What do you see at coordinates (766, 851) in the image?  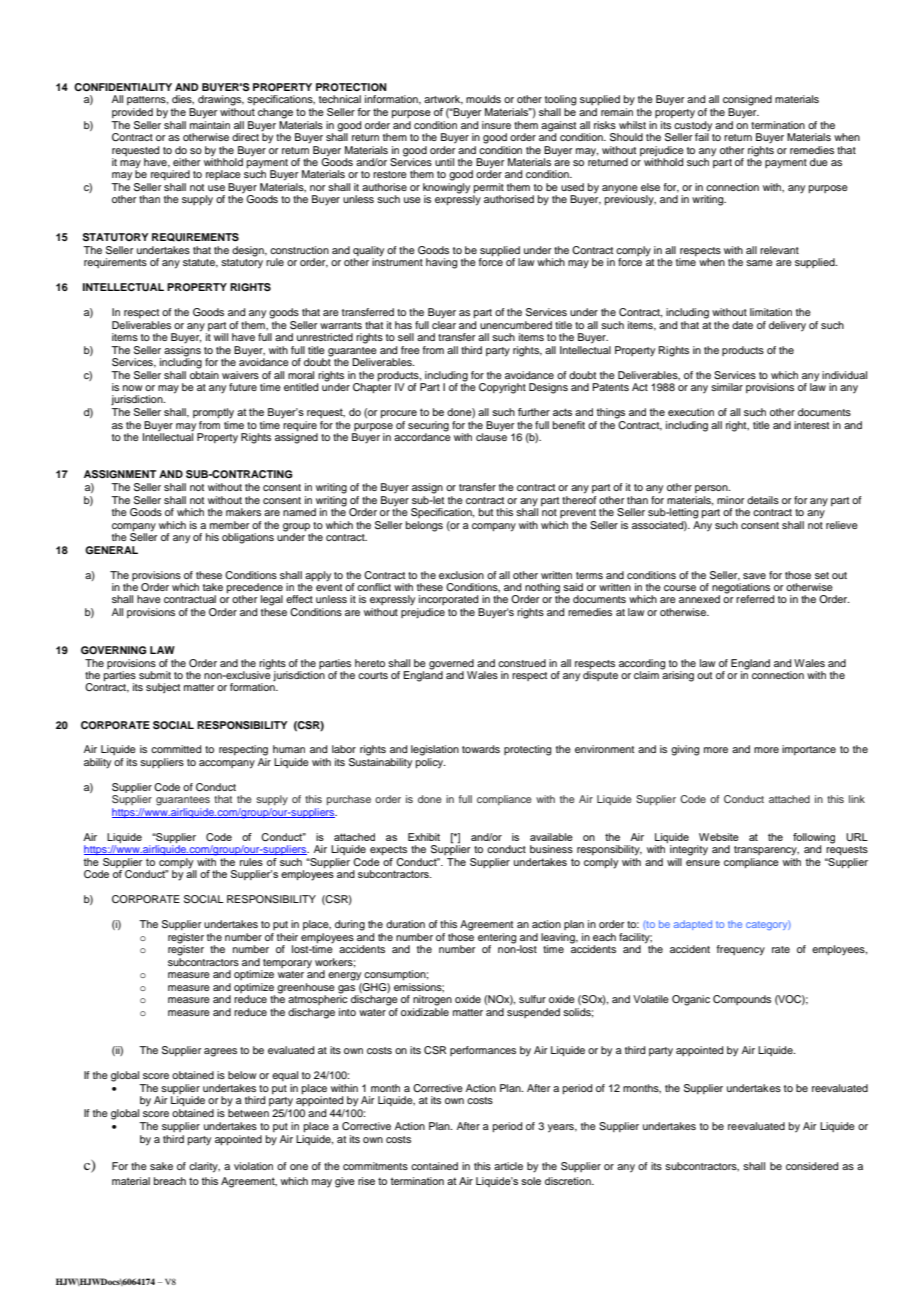 I see `transparency` at bounding box center [766, 851].
